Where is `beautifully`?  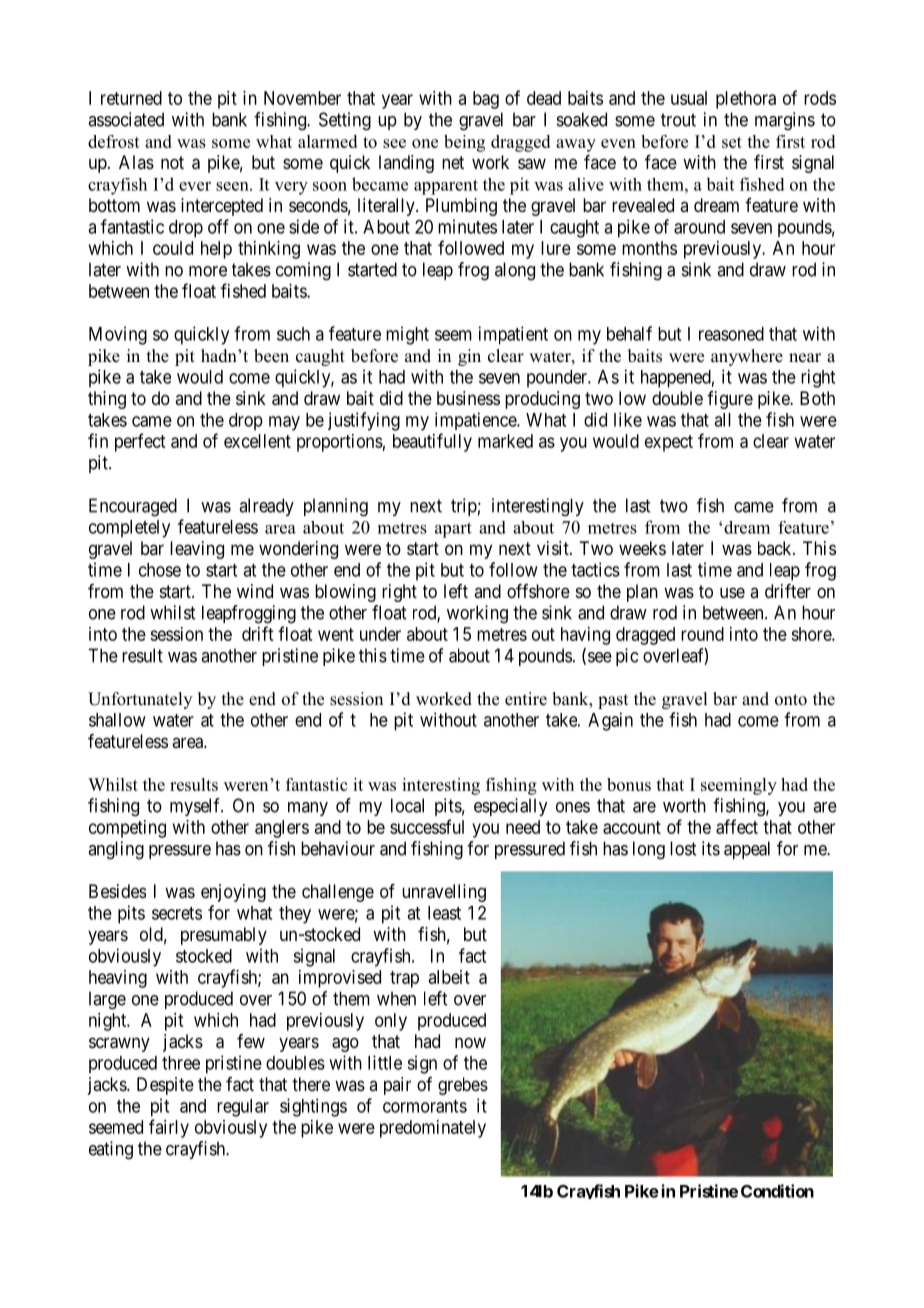
beautifully is located at coordinates (432, 442).
